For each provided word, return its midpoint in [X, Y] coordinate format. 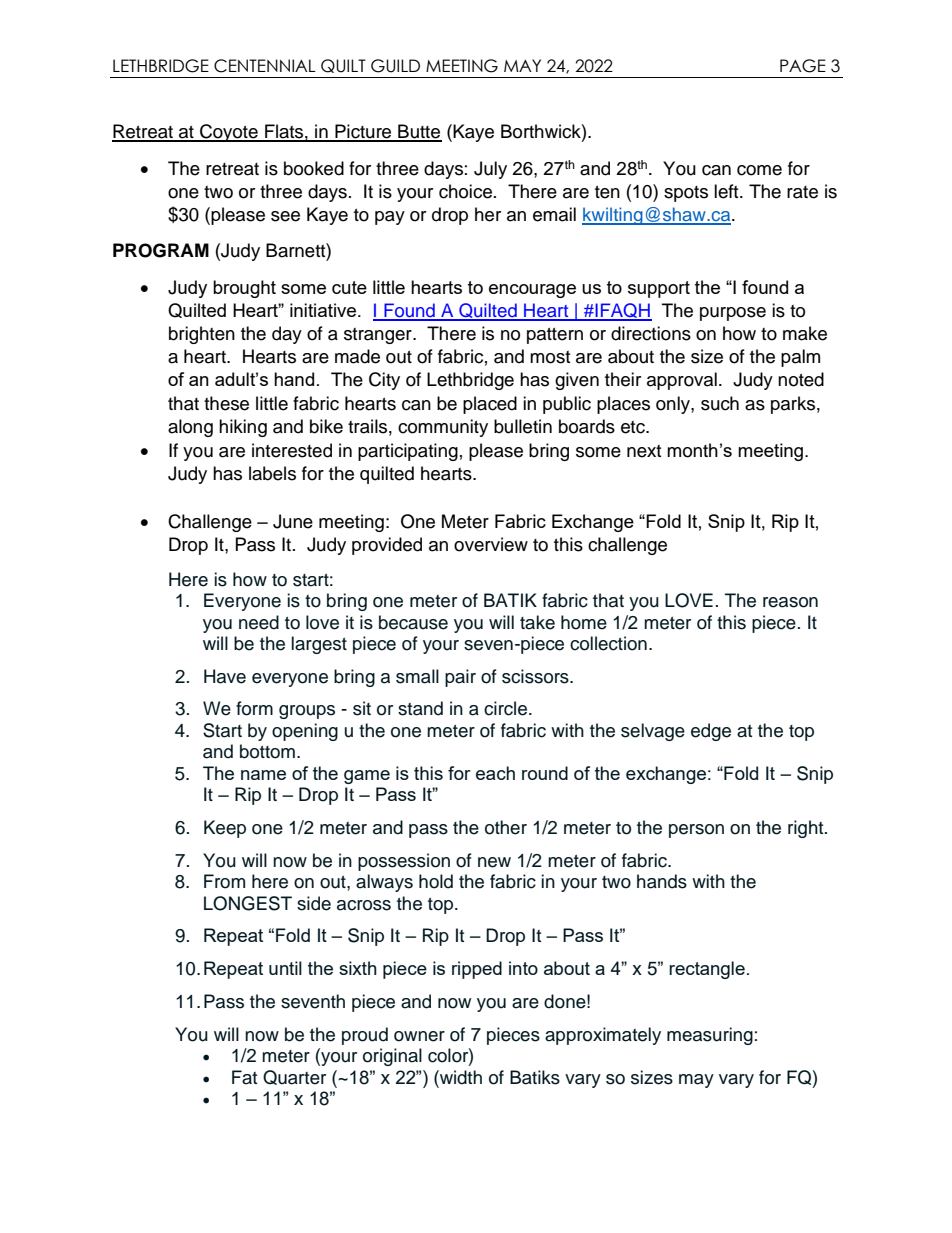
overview [491, 544]
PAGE [803, 66]
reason [790, 602]
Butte [419, 132]
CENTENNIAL [265, 66]
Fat [244, 1077]
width [460, 1077]
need [259, 622]
